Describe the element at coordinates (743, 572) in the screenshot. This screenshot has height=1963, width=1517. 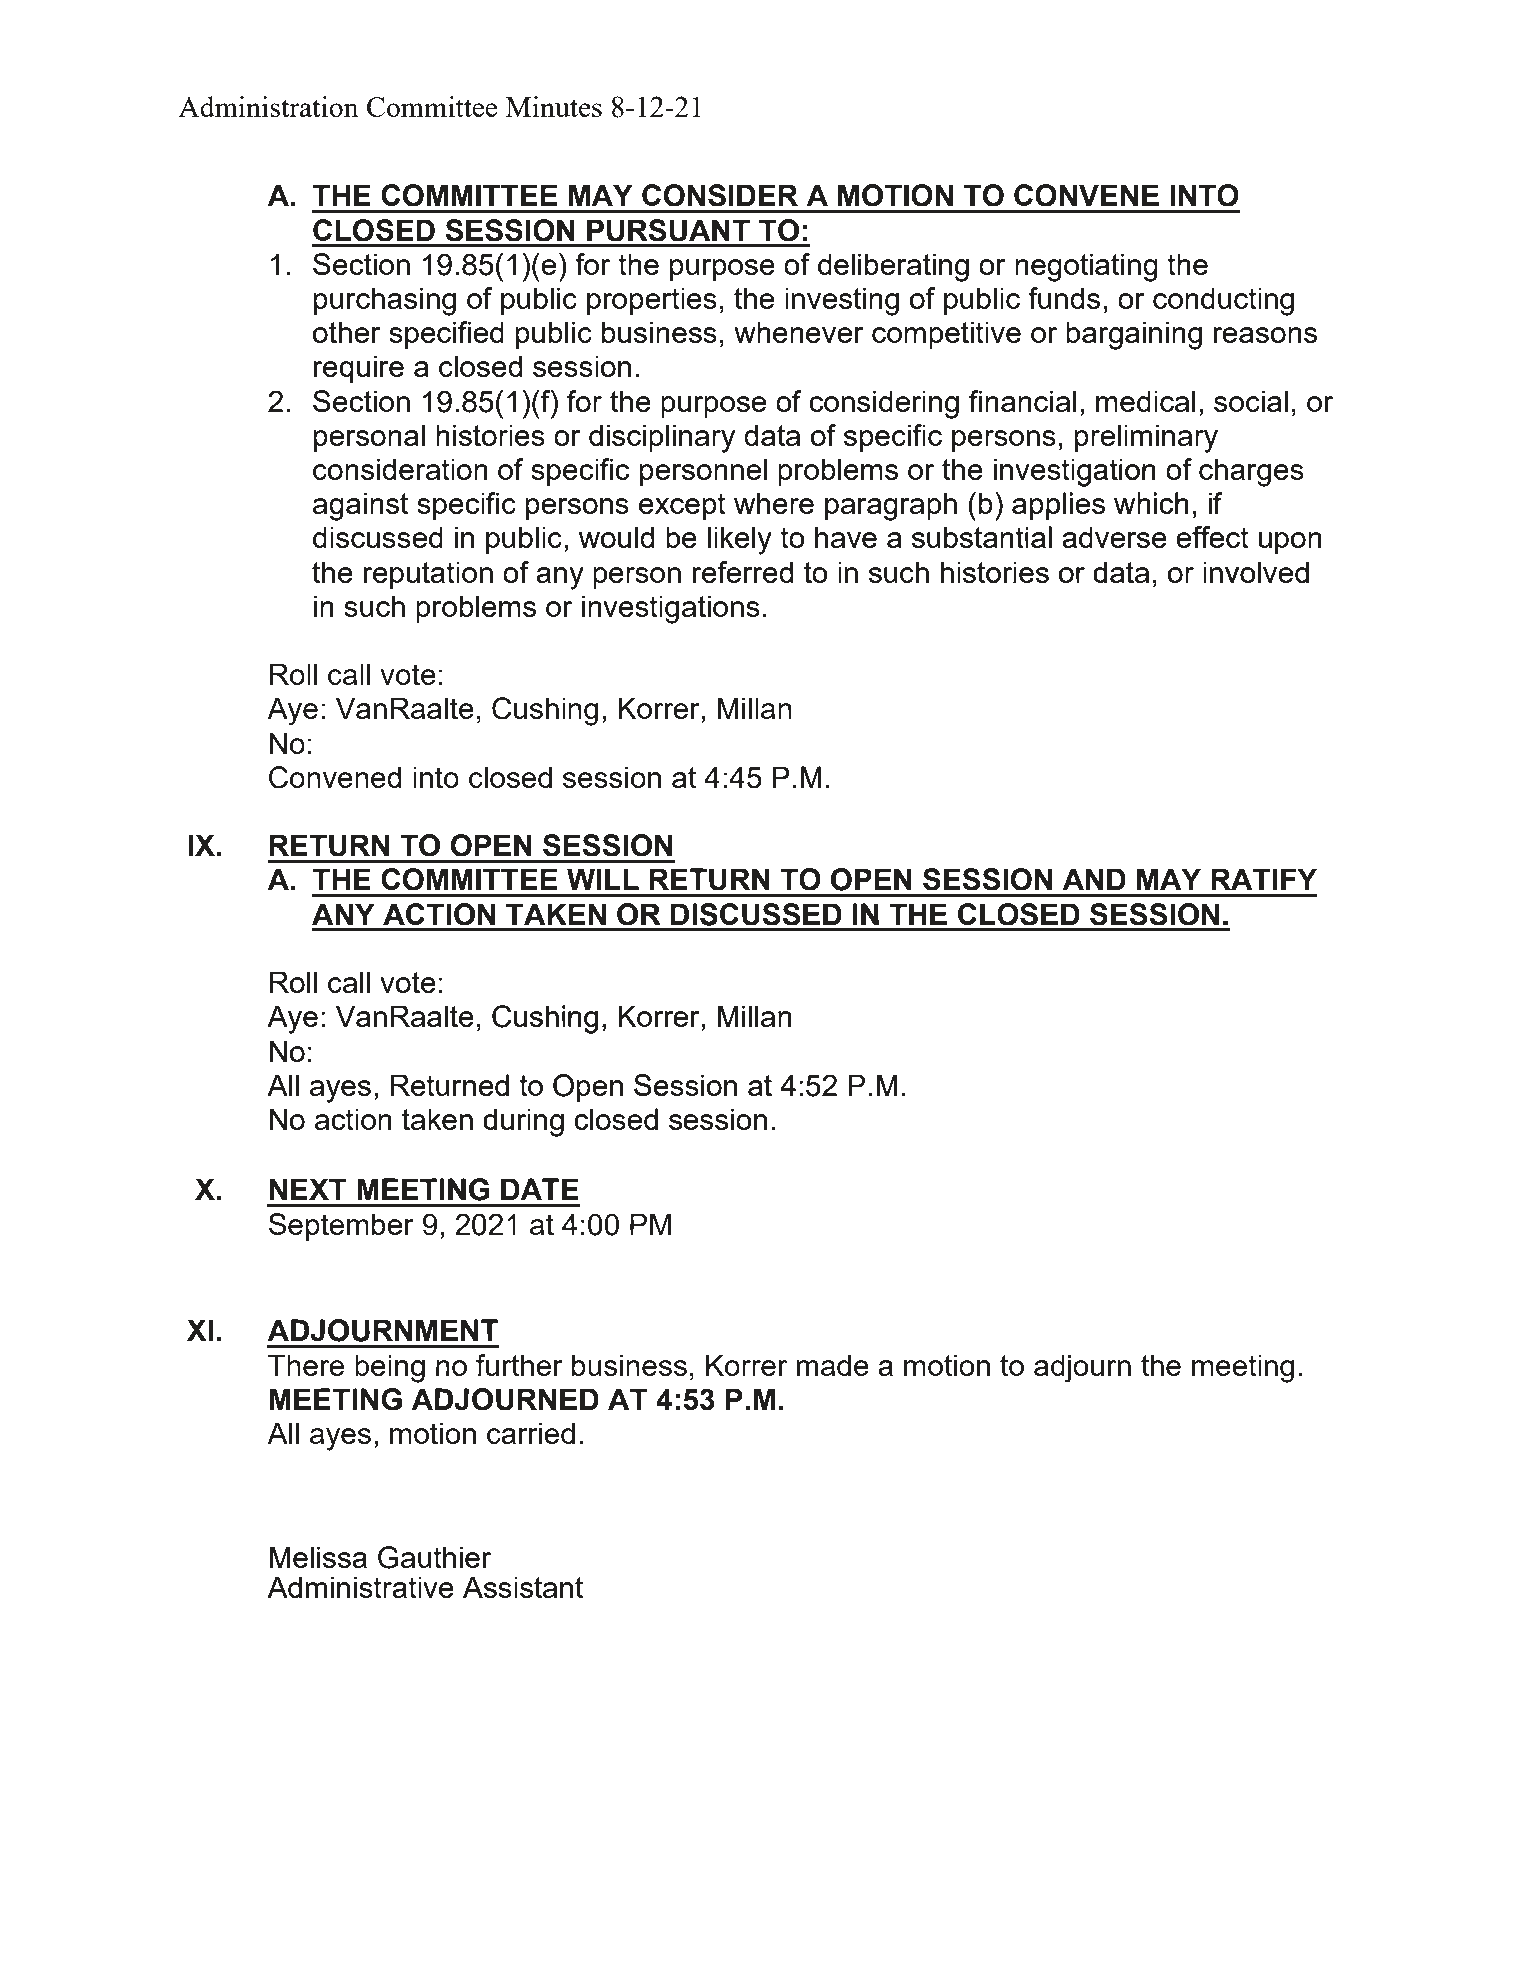
I see `referred` at that location.
